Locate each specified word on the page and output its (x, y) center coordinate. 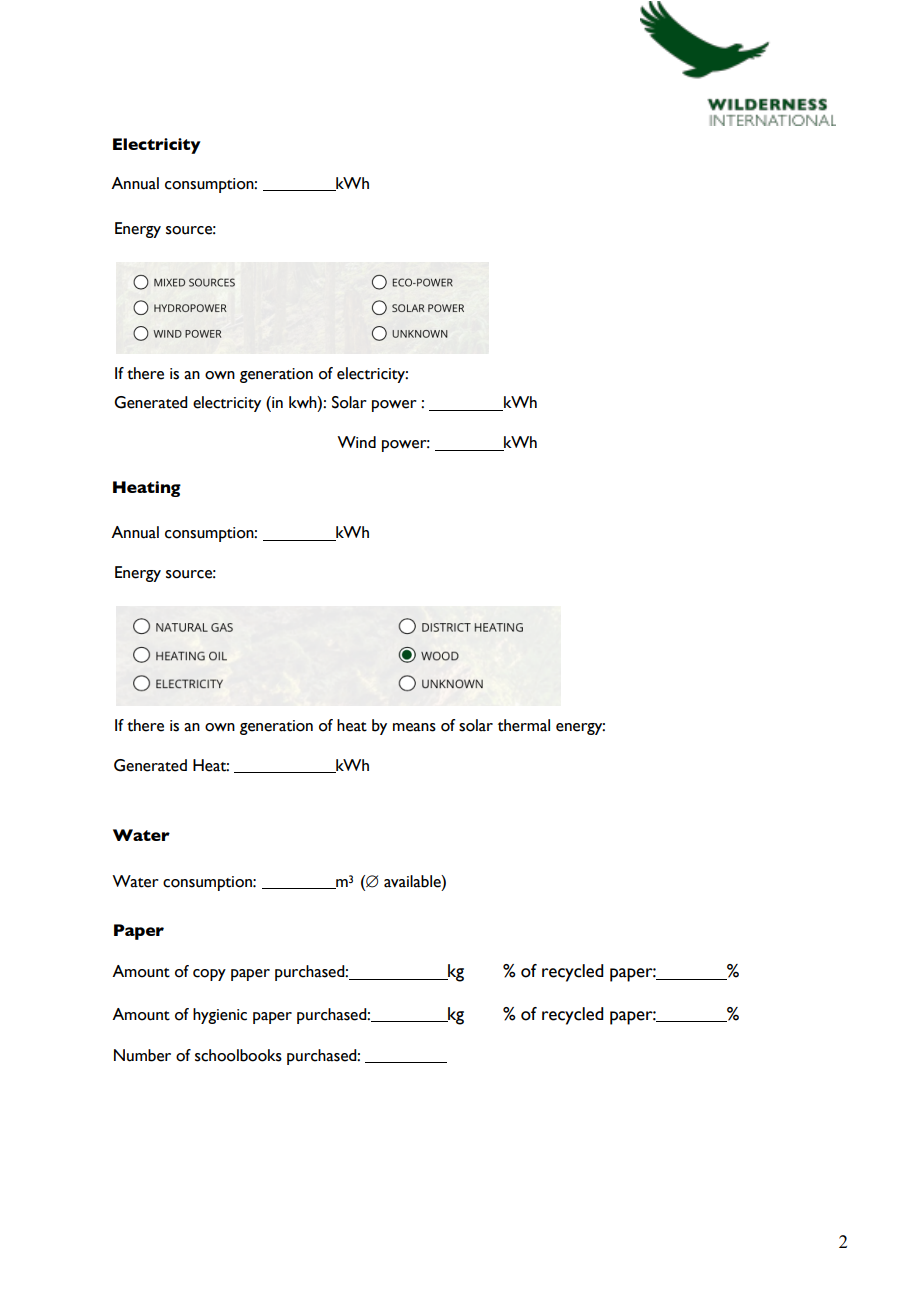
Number (142, 1055)
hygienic (220, 1016)
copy (209, 975)
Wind (356, 442)
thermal (524, 725)
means (414, 727)
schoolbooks (238, 1055)
